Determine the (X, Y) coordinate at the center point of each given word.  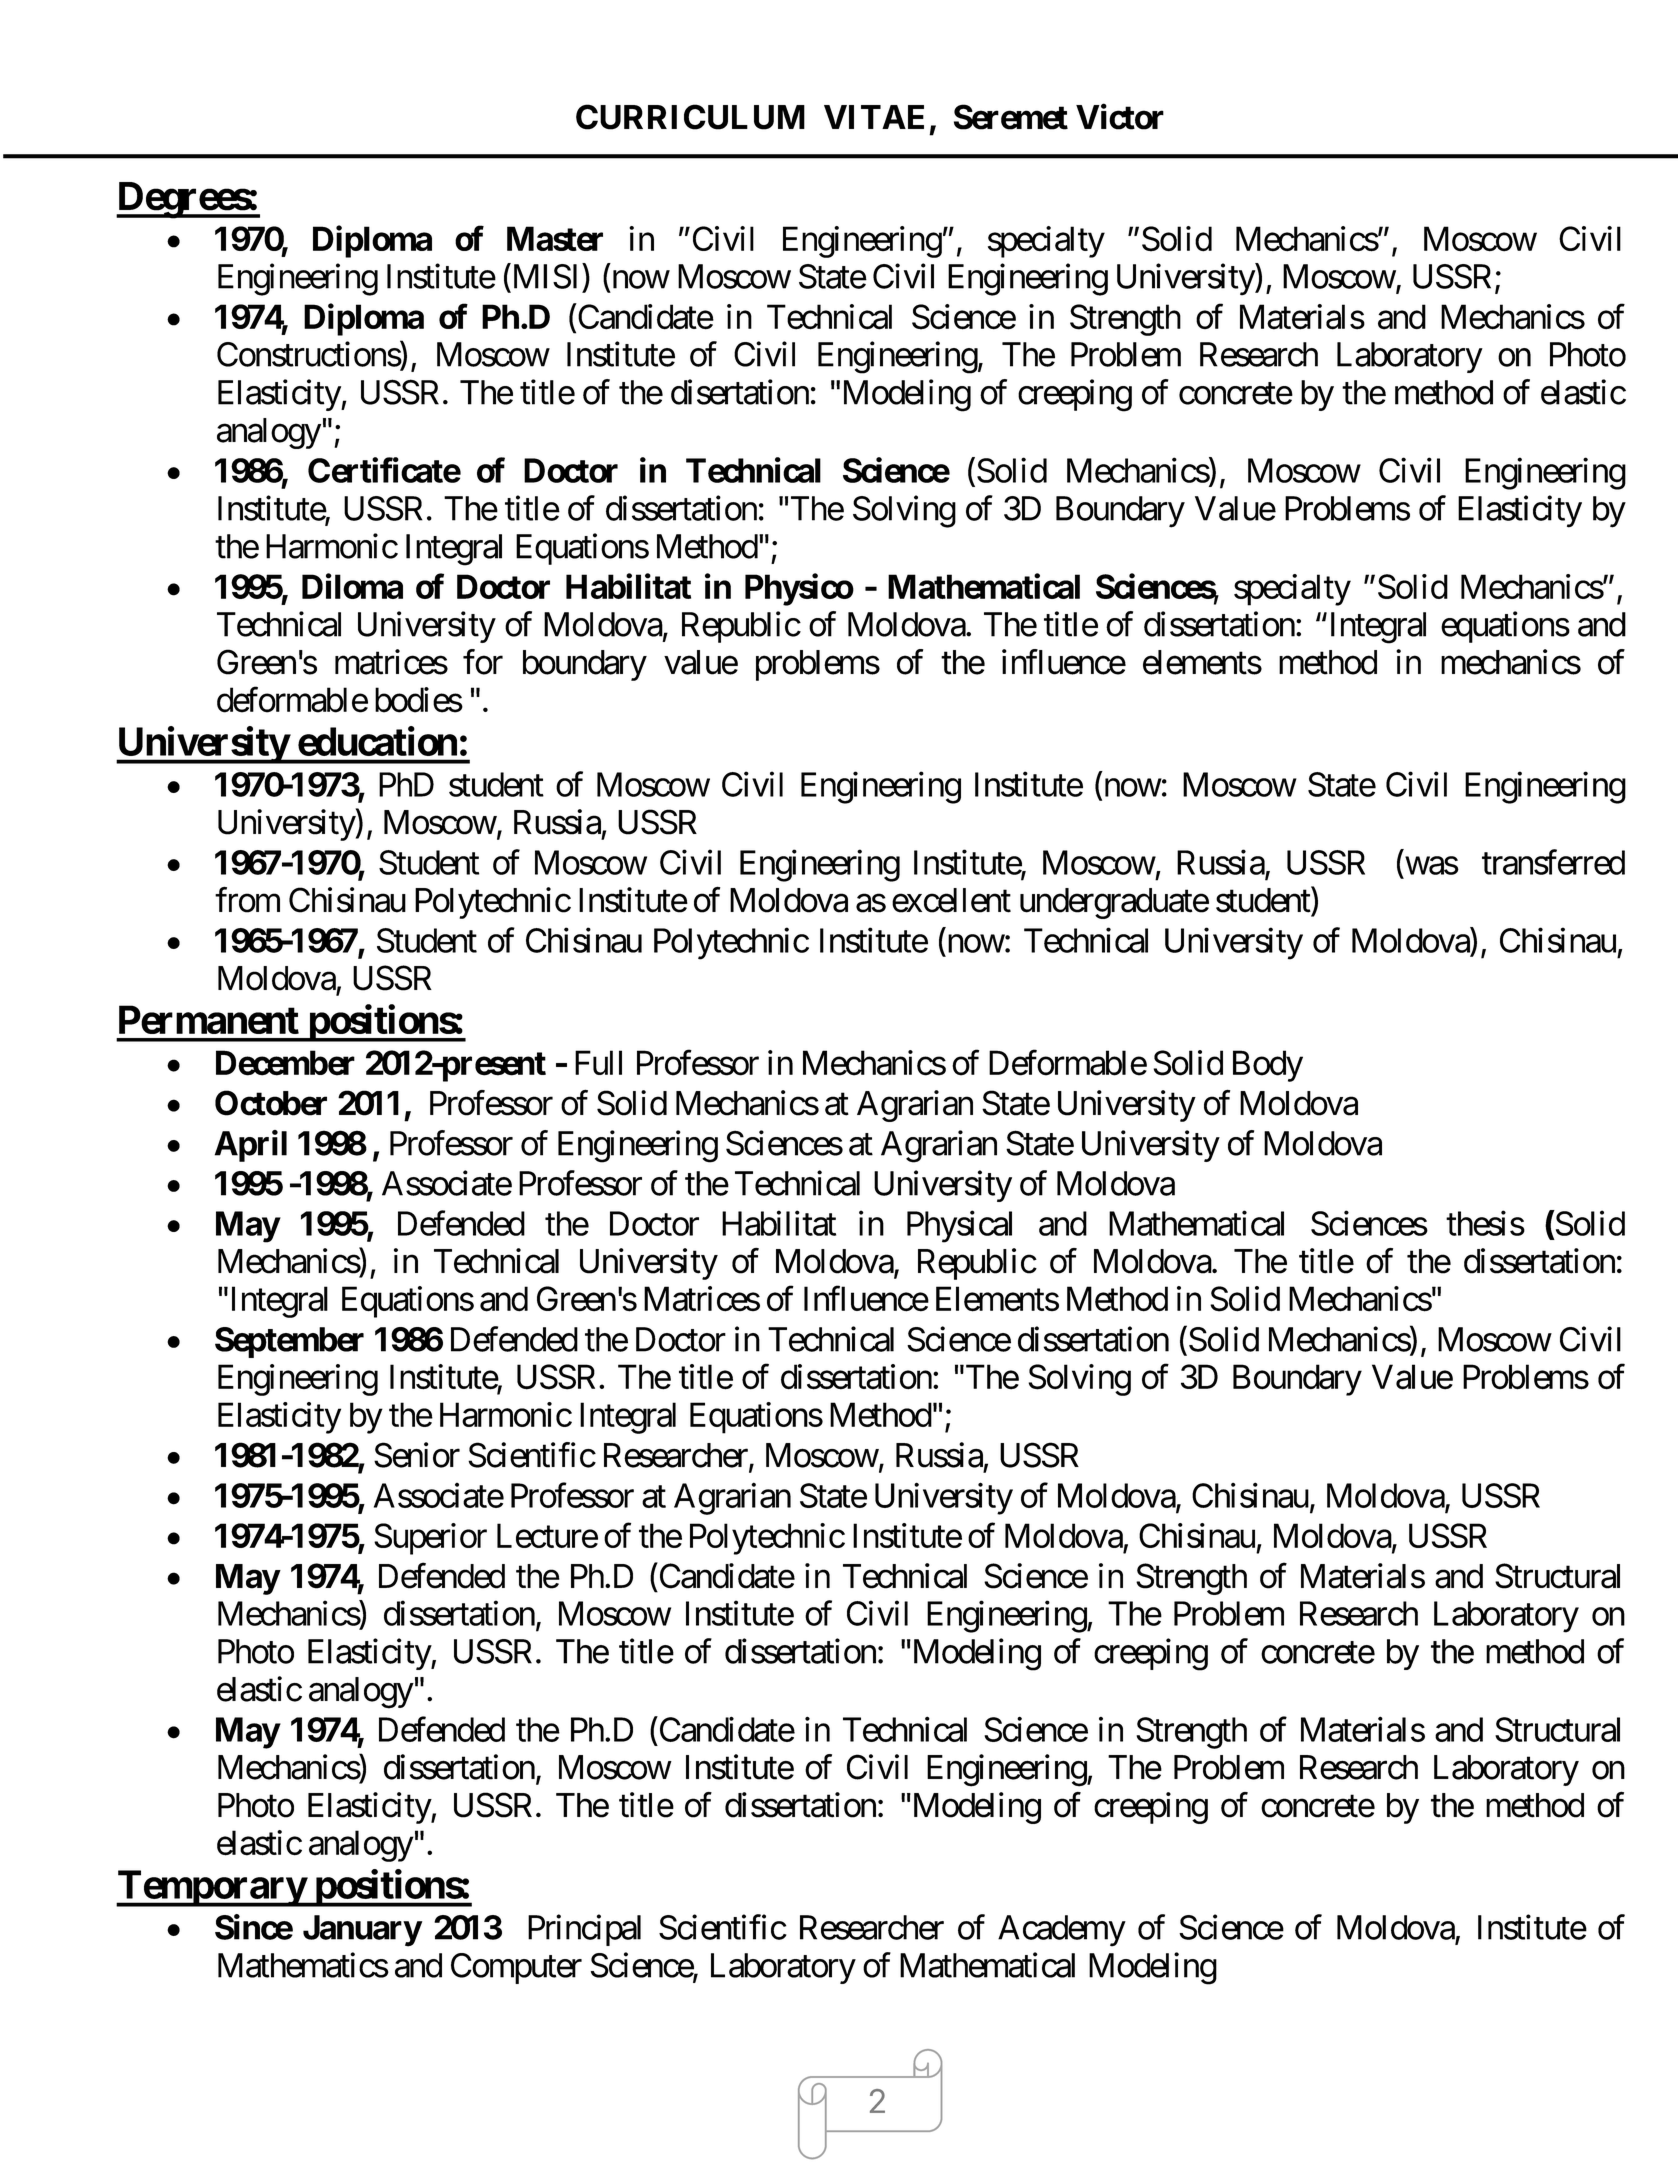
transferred (1553, 862)
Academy (1062, 1931)
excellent (951, 900)
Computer (516, 1968)
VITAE (874, 117)
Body (1268, 1066)
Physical (959, 1226)
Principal (584, 1930)
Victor (1120, 117)
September (289, 1342)
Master (555, 238)
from (247, 900)
